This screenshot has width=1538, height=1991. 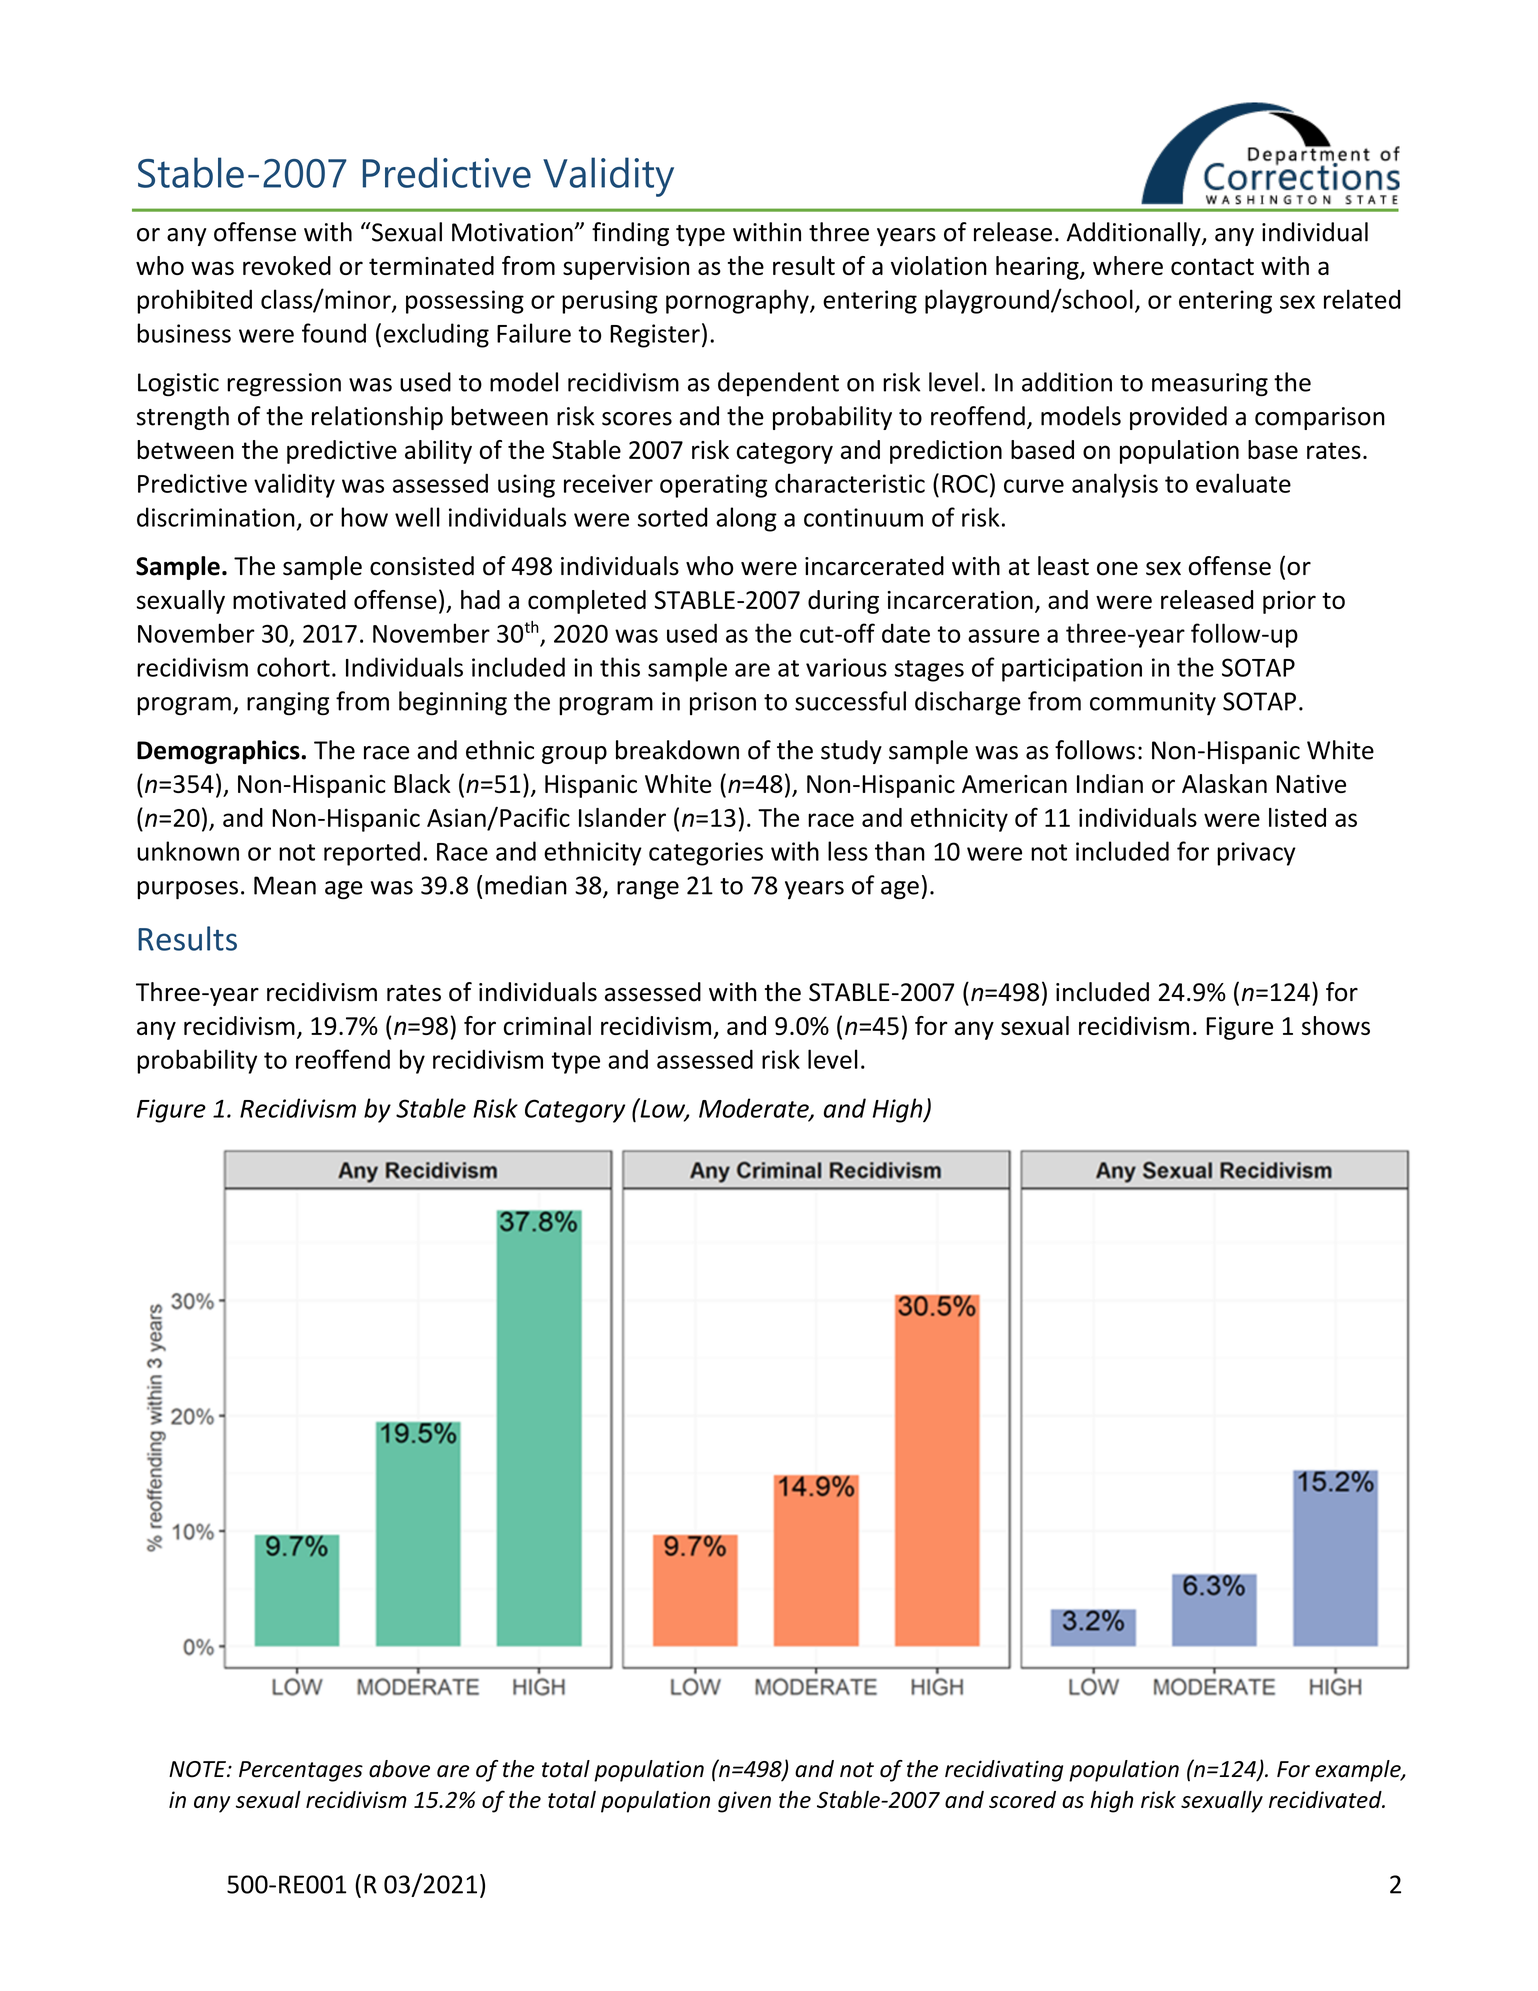 I want to click on given, so click(x=744, y=1802).
